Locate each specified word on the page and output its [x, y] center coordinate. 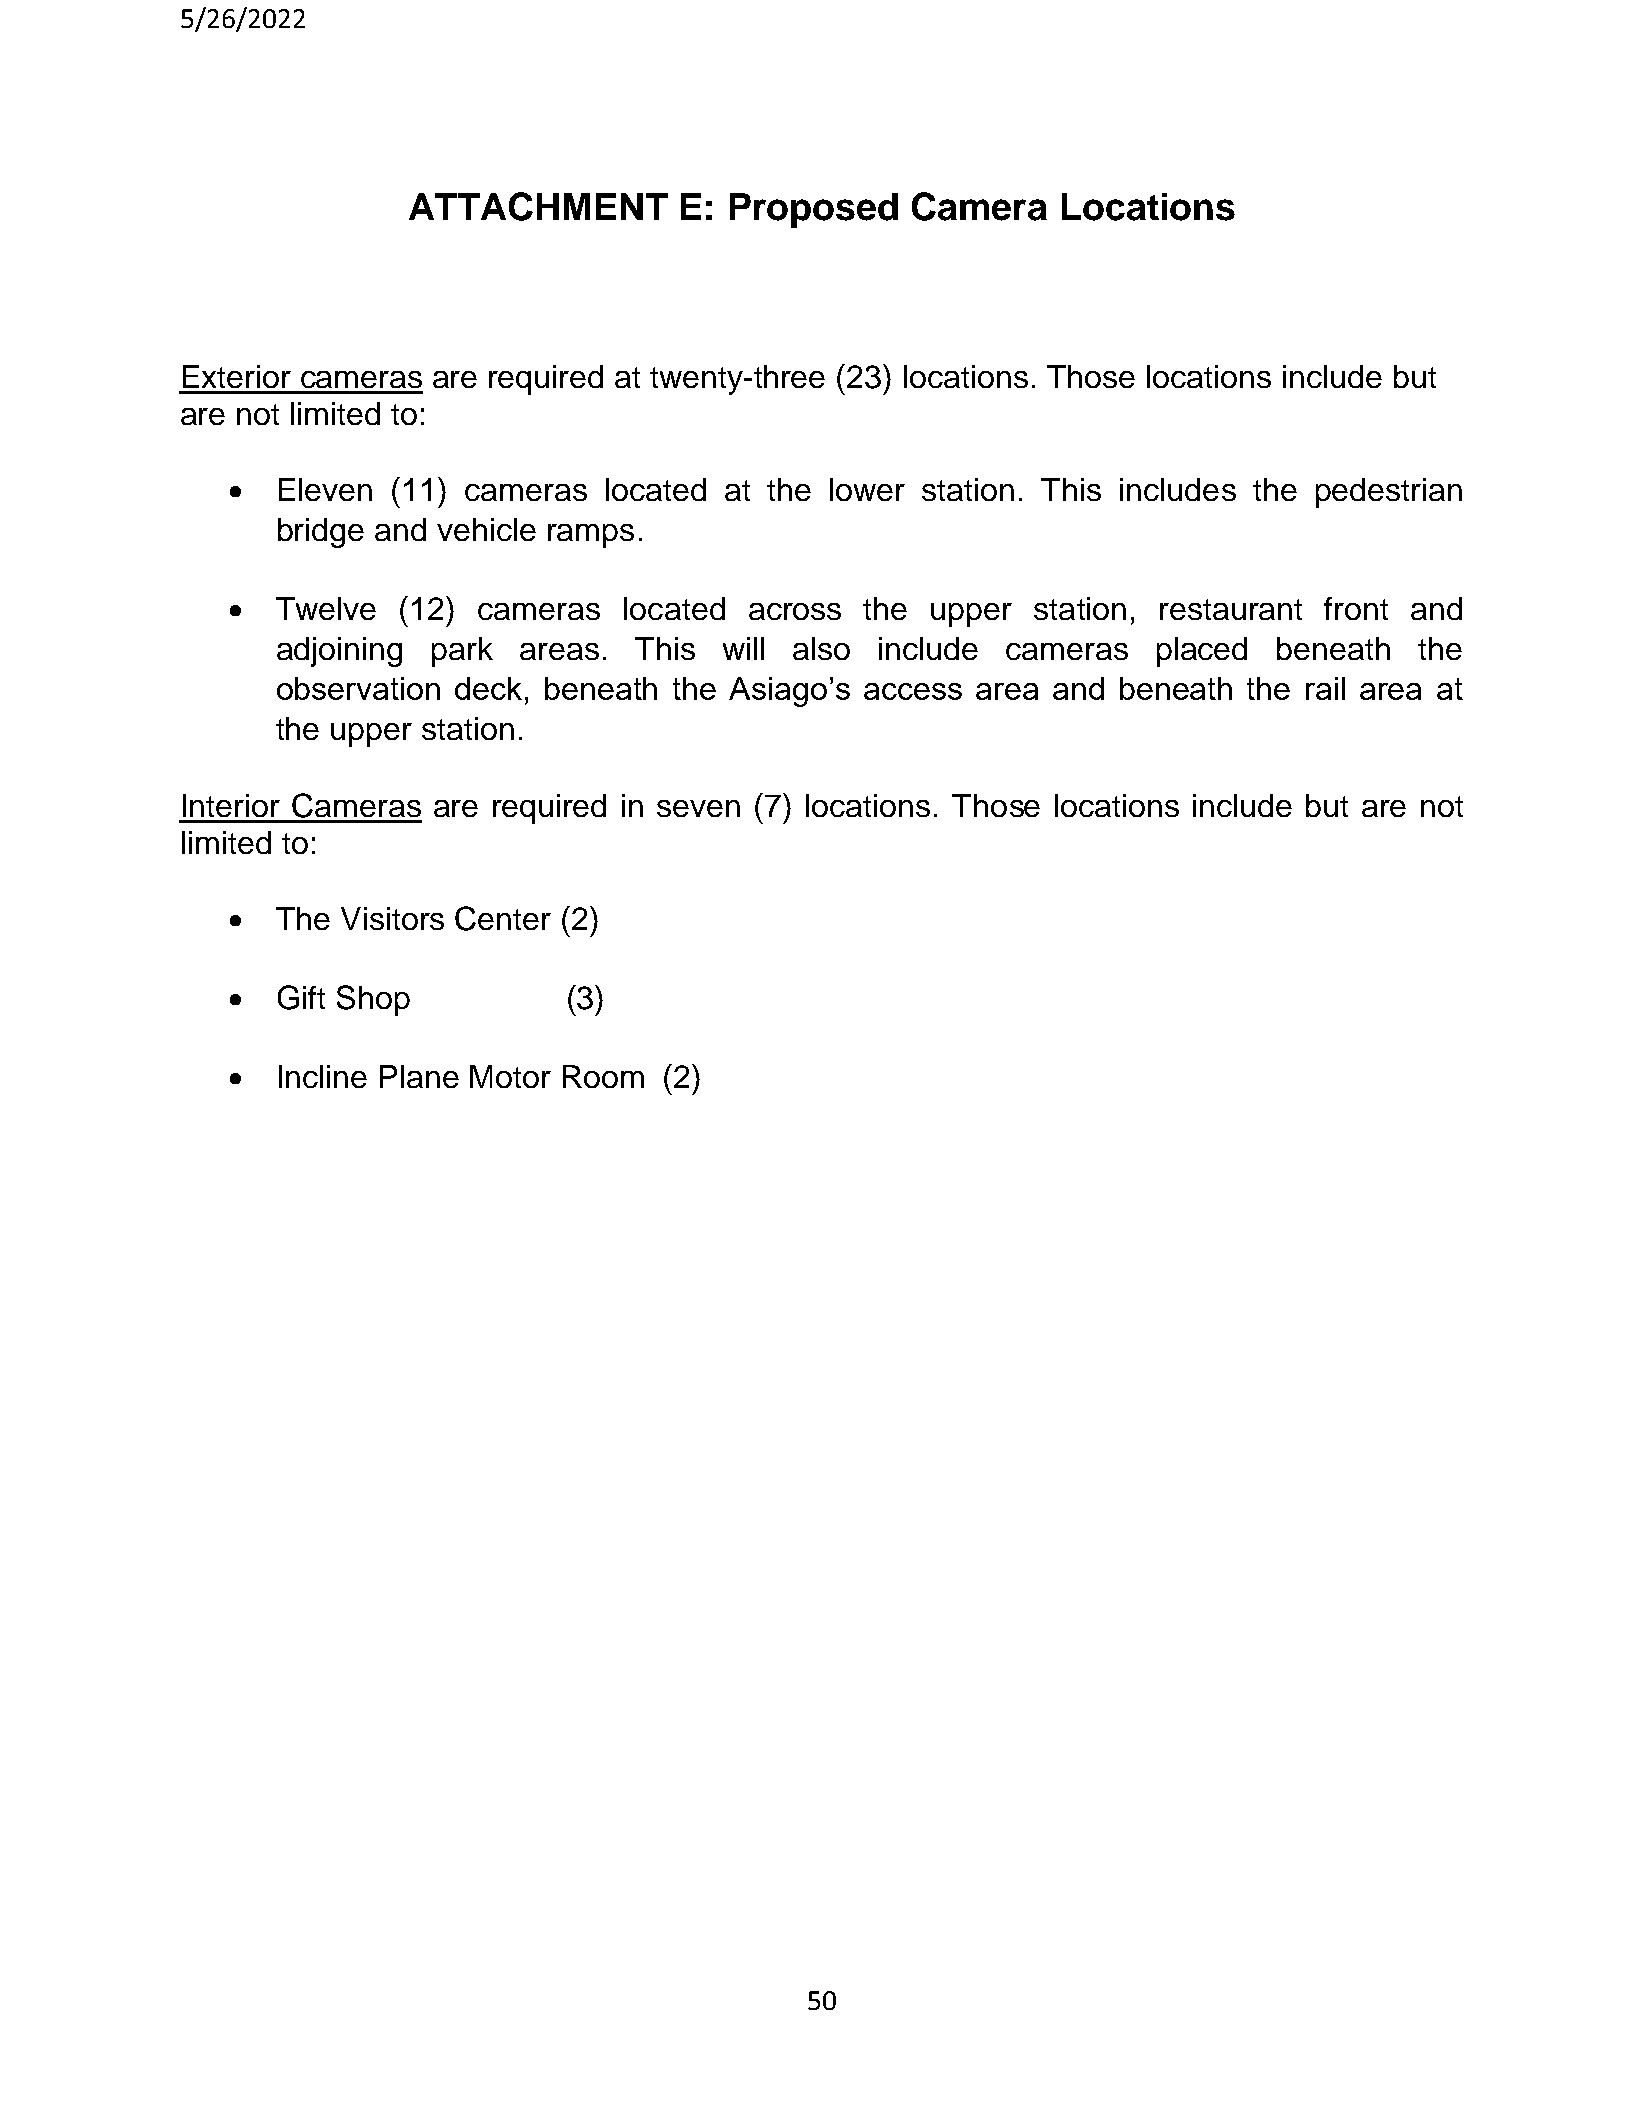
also [821, 648]
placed [1202, 652]
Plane [419, 1076]
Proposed [814, 210]
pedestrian [1389, 493]
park [462, 652]
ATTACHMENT [538, 206]
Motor [510, 1076]
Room [603, 1076]
